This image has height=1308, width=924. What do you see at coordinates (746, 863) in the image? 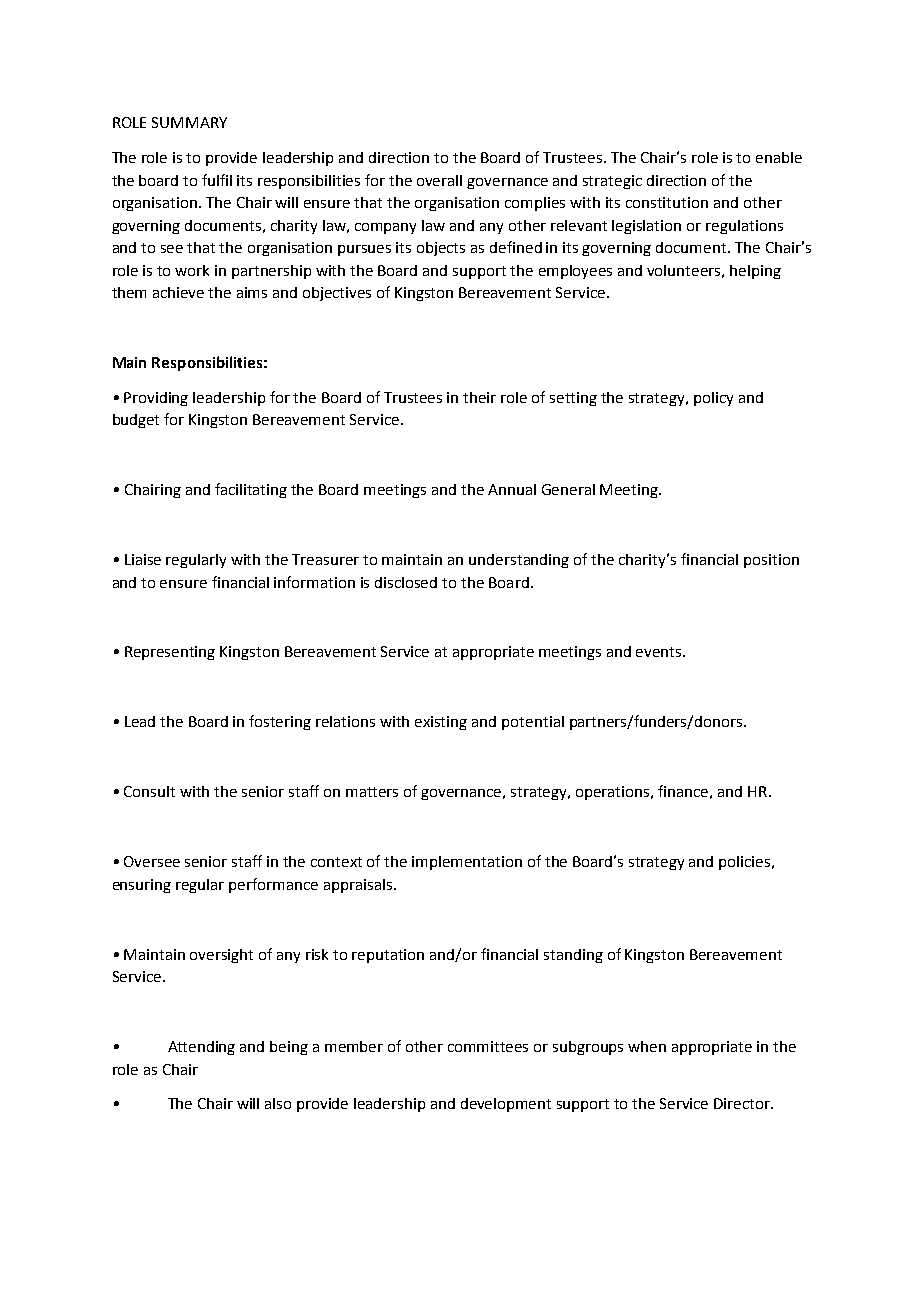
I see `policies` at bounding box center [746, 863].
